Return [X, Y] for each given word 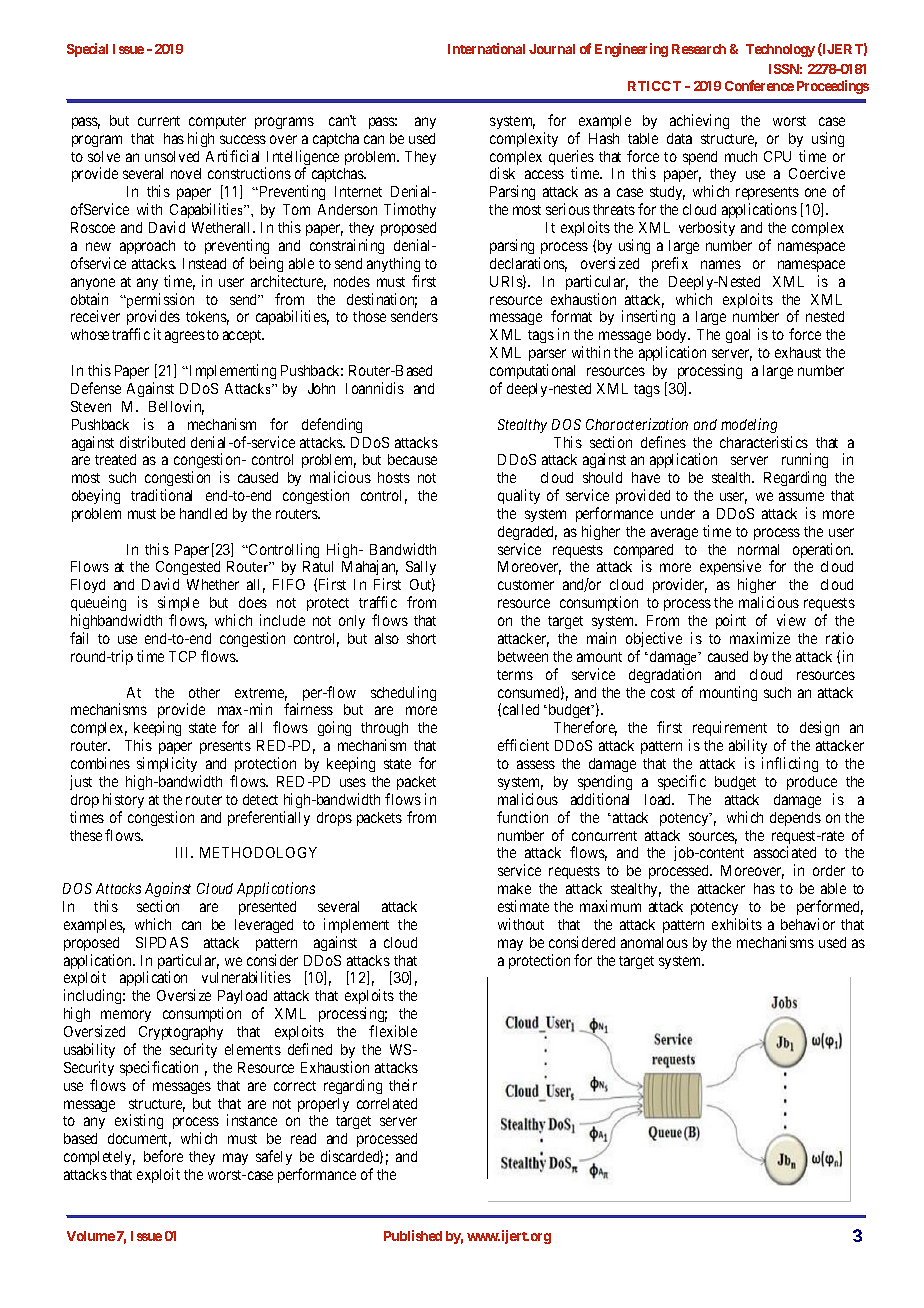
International [486, 48]
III [184, 852]
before [163, 1156]
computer [217, 122]
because [412, 459]
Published [413, 1235]
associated [785, 852]
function [522, 817]
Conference [759, 85]
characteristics [764, 442]
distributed [152, 442]
